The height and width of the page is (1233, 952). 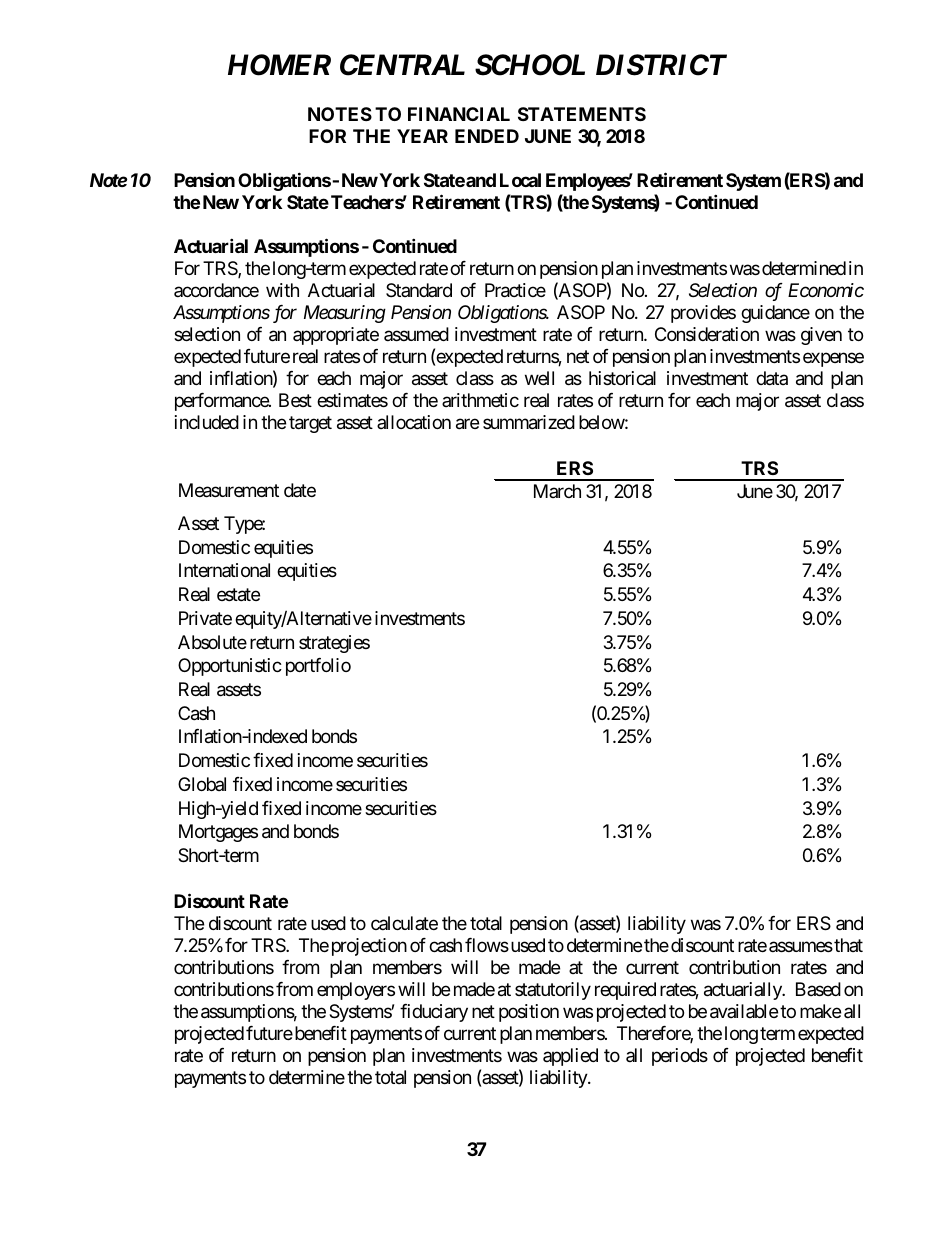 I want to click on Best, so click(x=295, y=400).
